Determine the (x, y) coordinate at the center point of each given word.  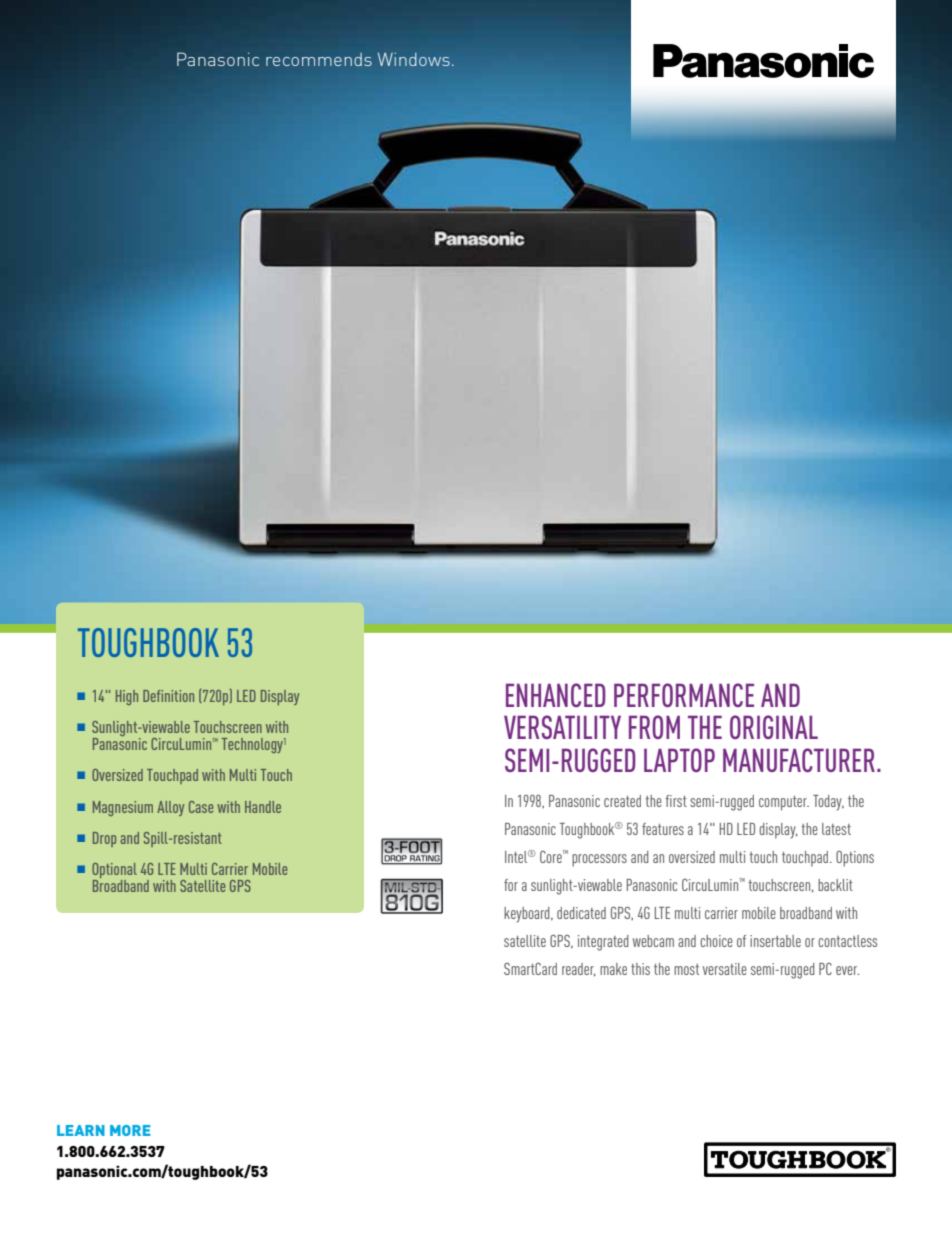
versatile (725, 969)
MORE (130, 1130)
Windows (414, 59)
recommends (319, 59)
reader (578, 970)
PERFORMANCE (684, 695)
